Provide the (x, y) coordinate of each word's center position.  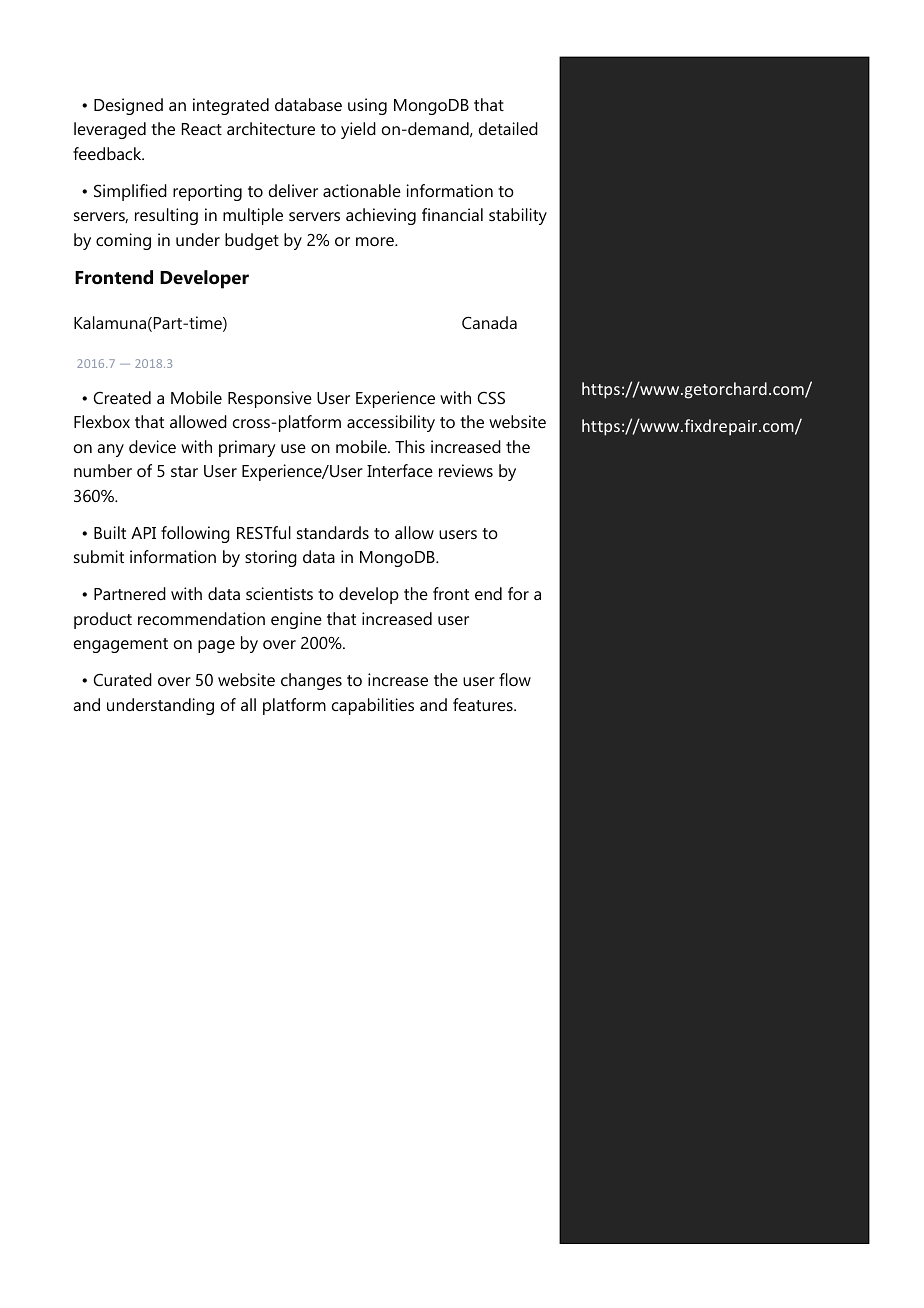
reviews (466, 470)
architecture (271, 128)
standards (333, 532)
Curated (122, 679)
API (143, 533)
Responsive (270, 399)
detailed (508, 128)
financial (452, 214)
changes (311, 681)
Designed (128, 106)
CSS (491, 397)
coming (123, 241)
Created (122, 397)
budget (252, 241)
